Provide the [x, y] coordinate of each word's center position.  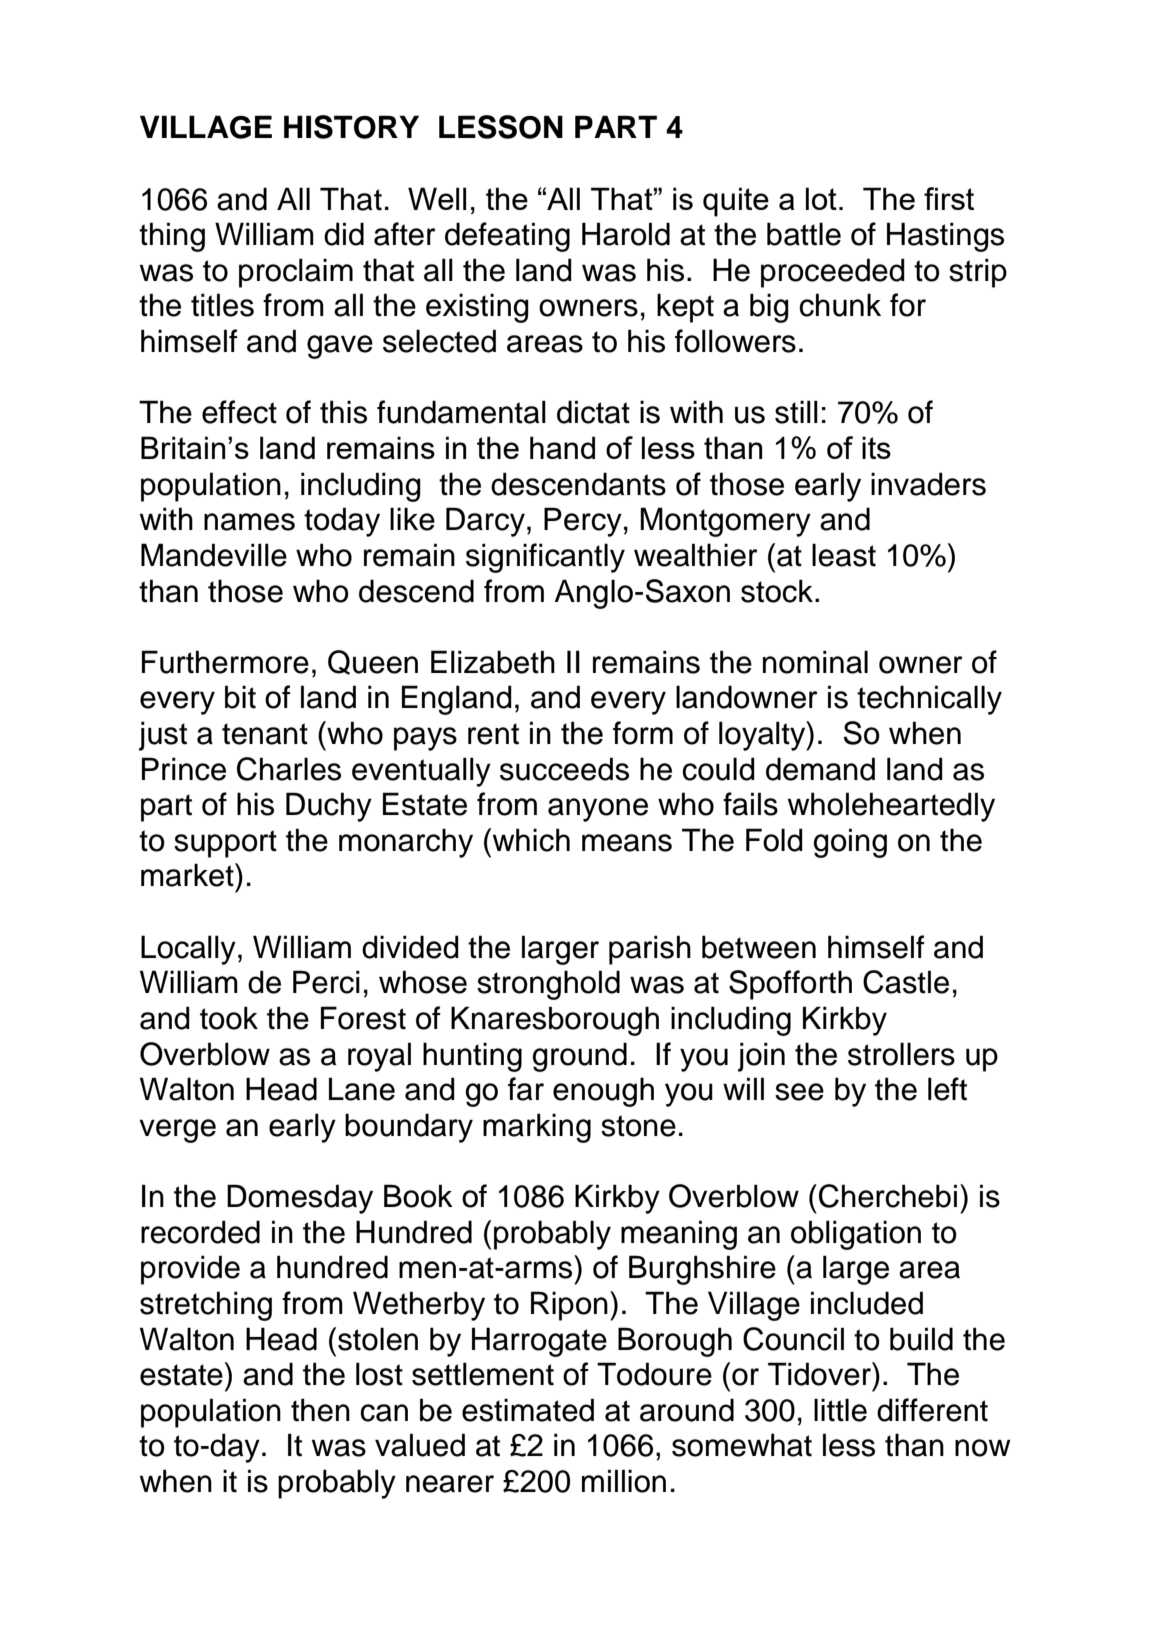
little [840, 1410]
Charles [289, 769]
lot [821, 198]
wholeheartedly [891, 807]
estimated [528, 1410]
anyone [598, 810]
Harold [626, 234]
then [320, 1410]
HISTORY [351, 127]
